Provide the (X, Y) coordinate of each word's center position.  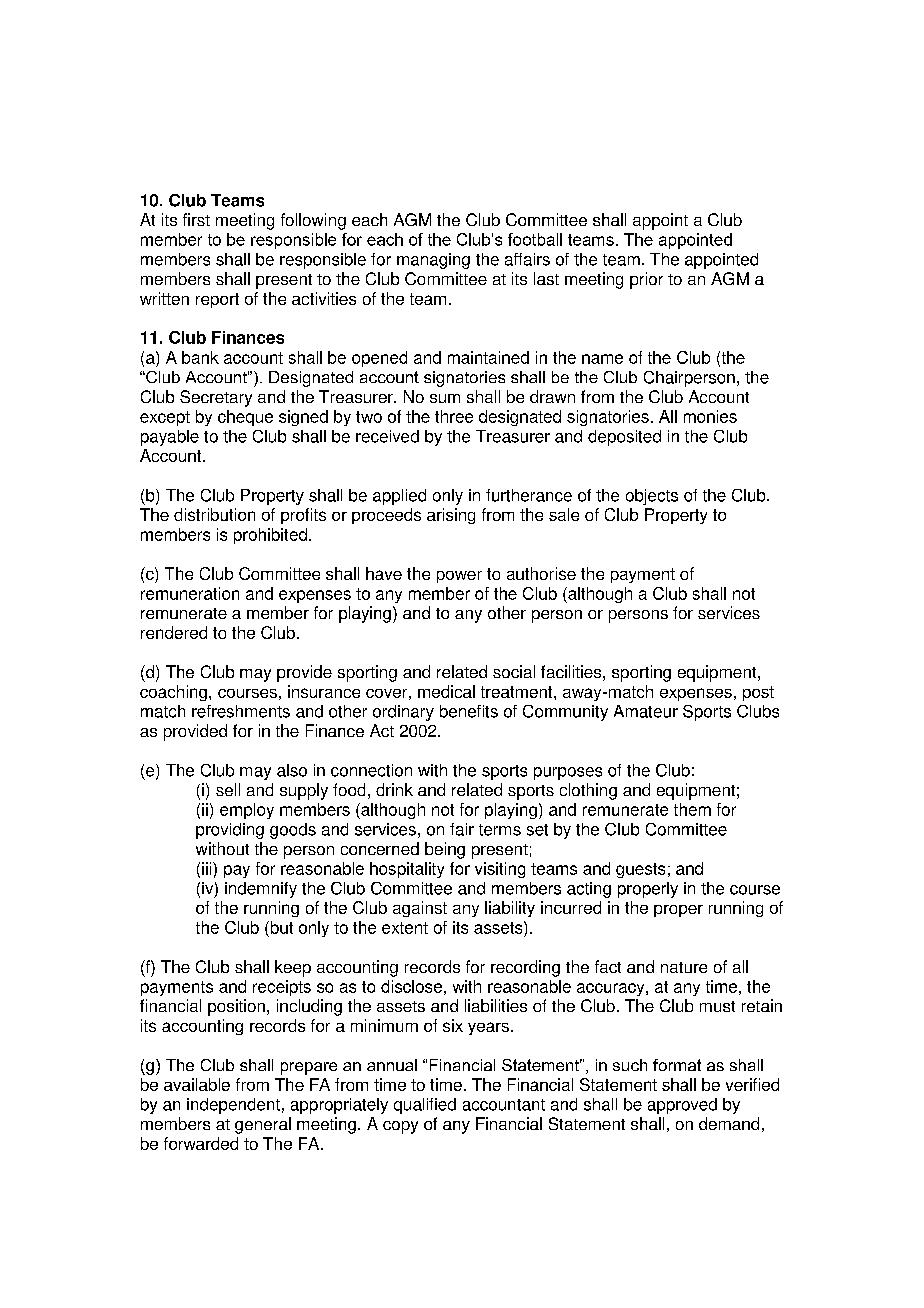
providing (230, 831)
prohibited (270, 536)
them (692, 809)
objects (652, 497)
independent (233, 1106)
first (196, 219)
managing (433, 261)
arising (451, 516)
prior (646, 280)
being (445, 850)
